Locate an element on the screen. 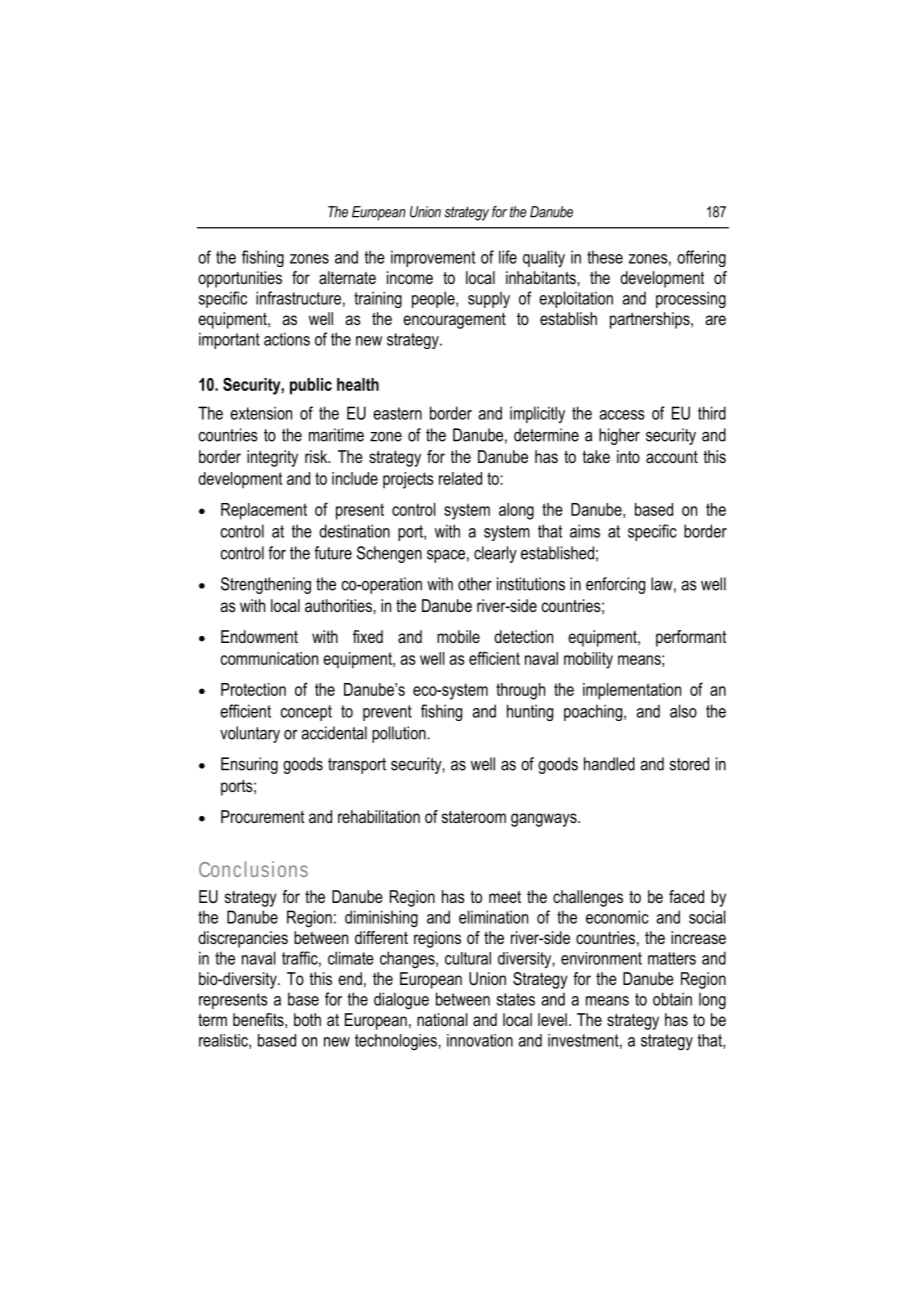 This screenshot has width=924, height=1308. innovation is located at coordinates (480, 1040).
